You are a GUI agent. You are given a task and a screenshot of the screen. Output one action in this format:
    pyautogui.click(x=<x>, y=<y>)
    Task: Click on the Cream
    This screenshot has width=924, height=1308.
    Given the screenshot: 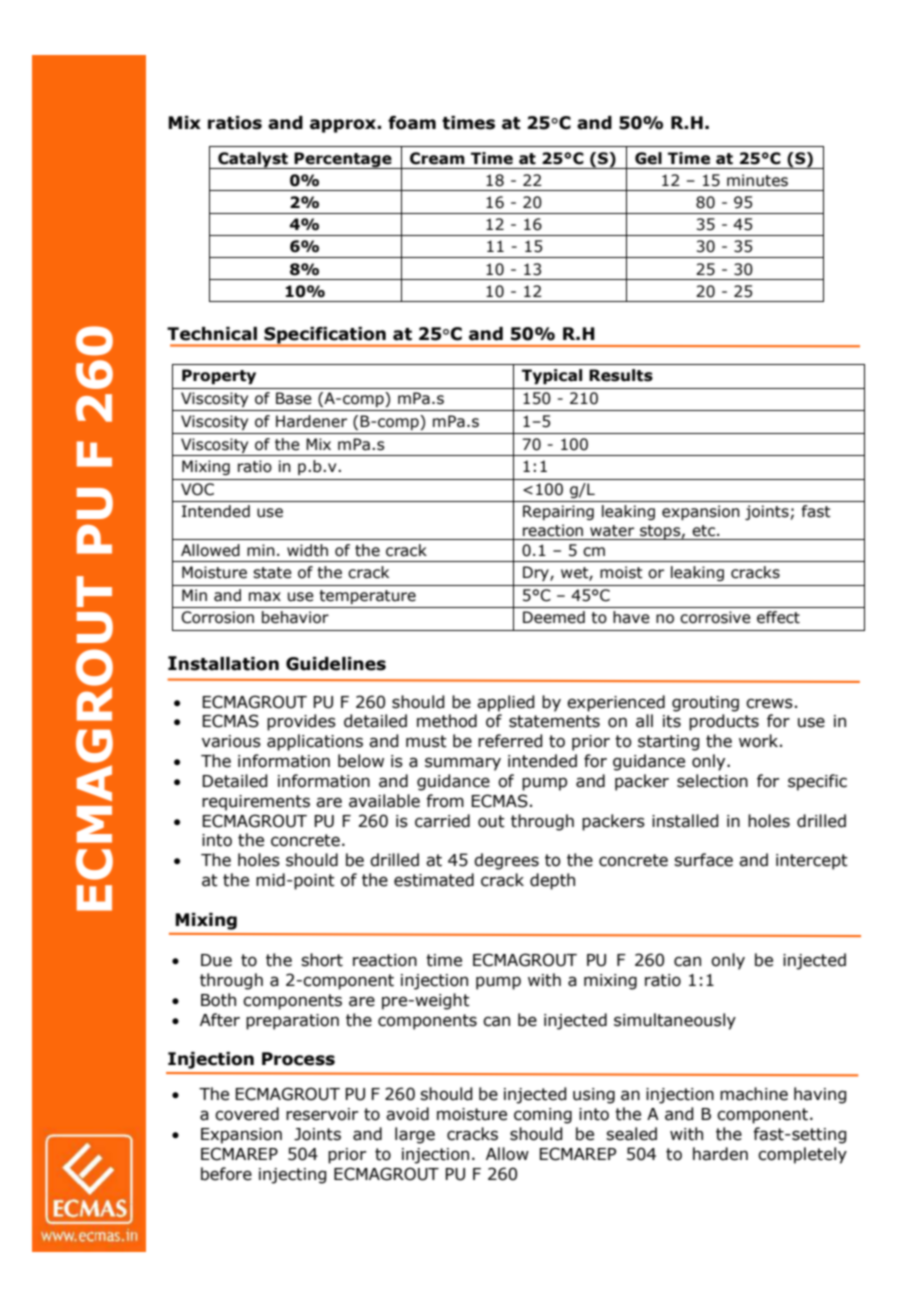 What is the action you would take?
    pyautogui.click(x=437, y=158)
